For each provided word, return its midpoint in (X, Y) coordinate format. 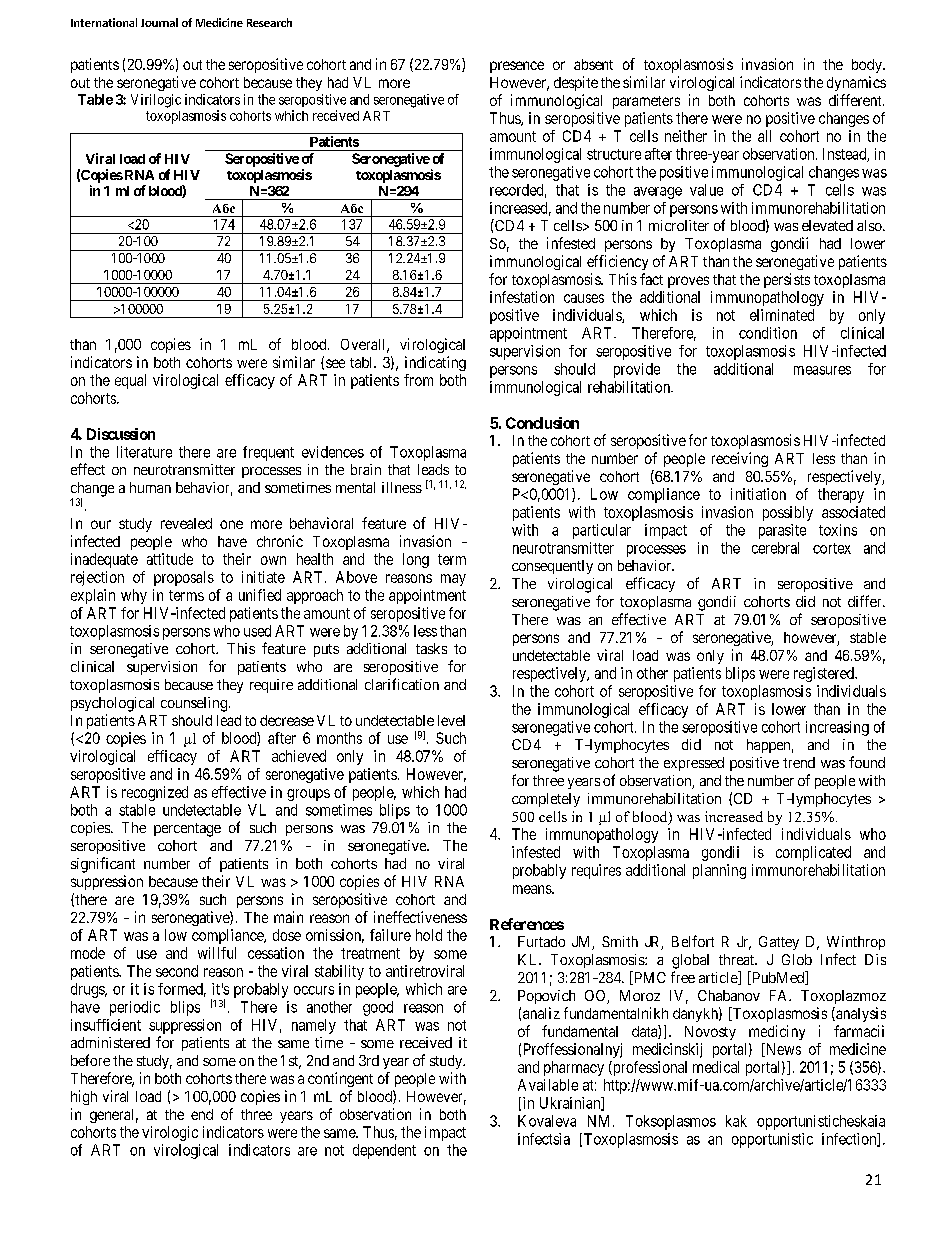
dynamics (856, 83)
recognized (155, 793)
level (451, 720)
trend (799, 762)
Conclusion (542, 423)
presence (517, 67)
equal (130, 381)
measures (822, 370)
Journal (159, 22)
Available (548, 1085)
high (84, 1097)
